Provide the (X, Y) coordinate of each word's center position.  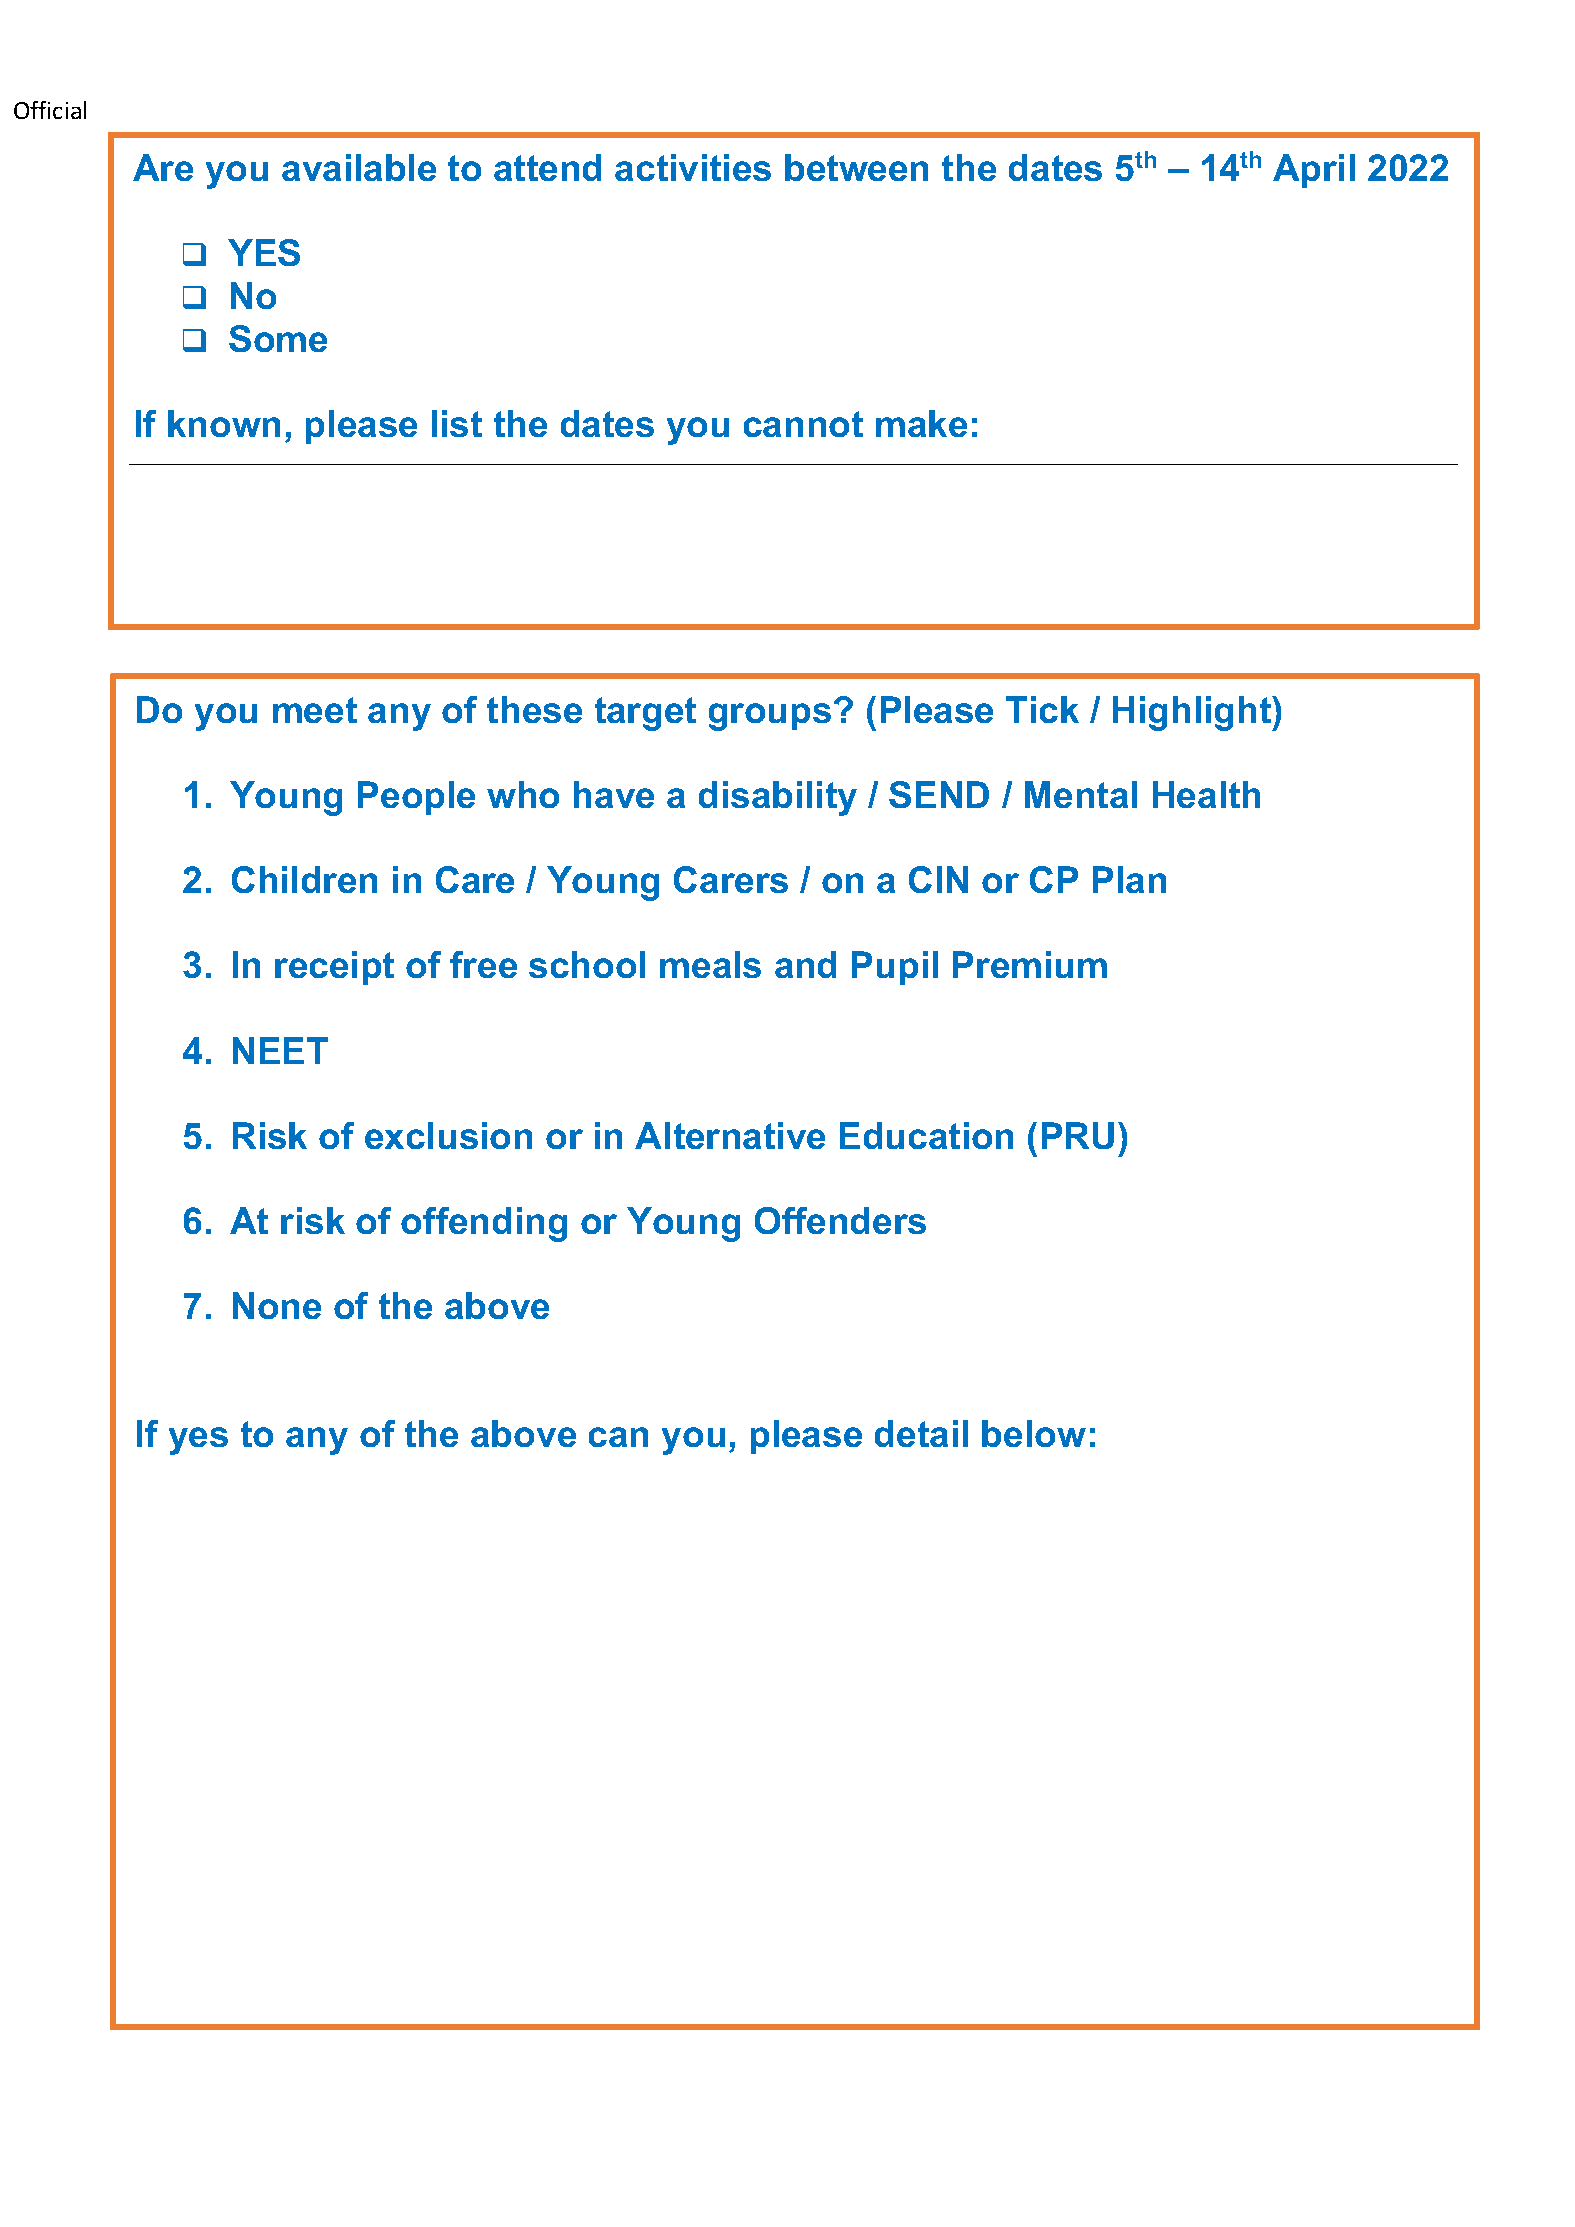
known (224, 423)
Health (1206, 794)
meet (315, 710)
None (277, 1305)
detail (921, 1433)
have (614, 794)
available (359, 167)
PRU (1078, 1135)
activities (693, 167)
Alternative (730, 1135)
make (921, 423)
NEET (280, 1050)
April (1314, 171)
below (1034, 1433)
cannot (803, 424)
